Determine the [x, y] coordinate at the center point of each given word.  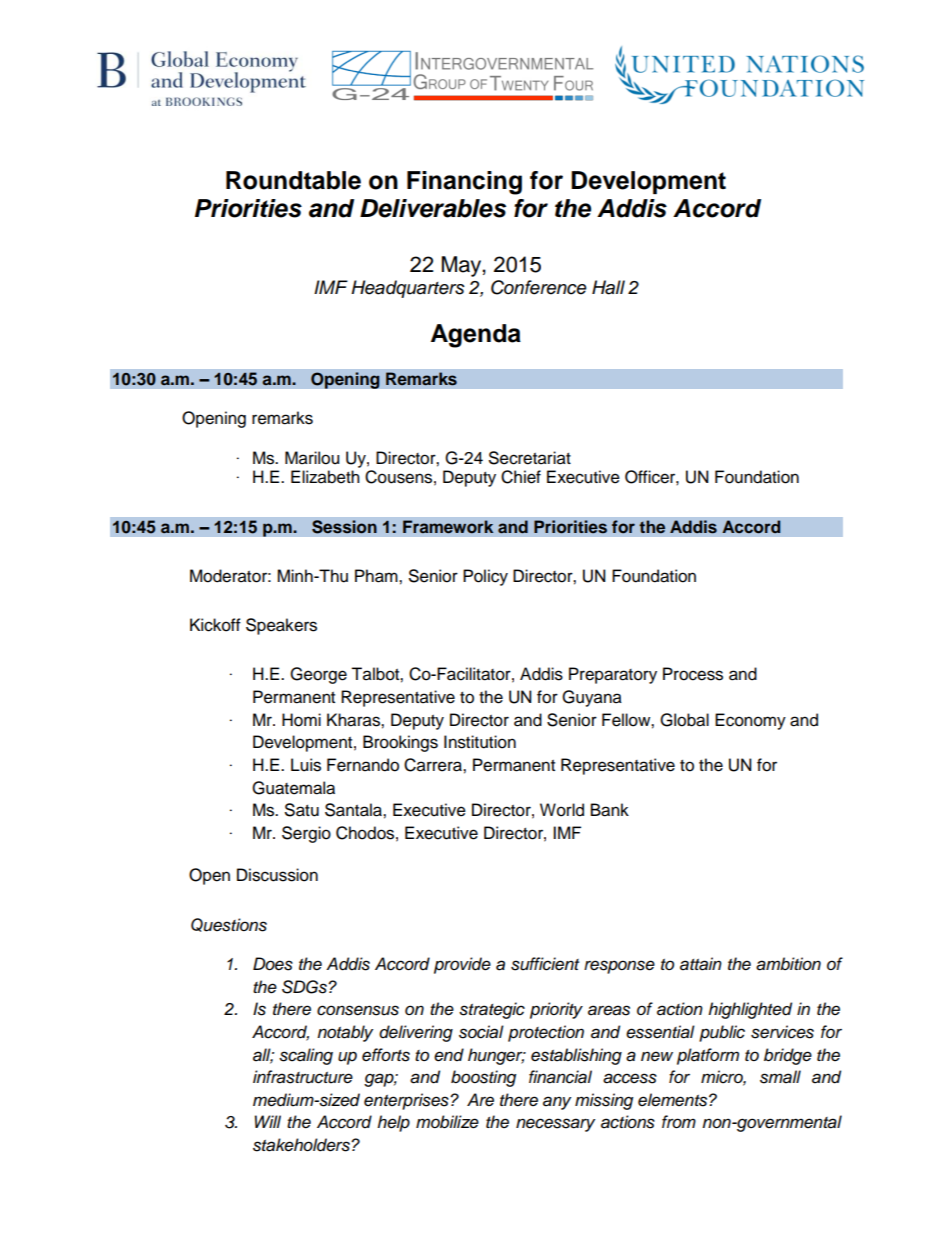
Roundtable [293, 180]
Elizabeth [325, 477]
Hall [608, 287]
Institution [480, 742]
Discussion [277, 875]
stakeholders [302, 1145]
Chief [521, 477]
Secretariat [530, 458]
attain [701, 964]
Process [693, 674]
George [318, 675]
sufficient [545, 964]
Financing [464, 183]
